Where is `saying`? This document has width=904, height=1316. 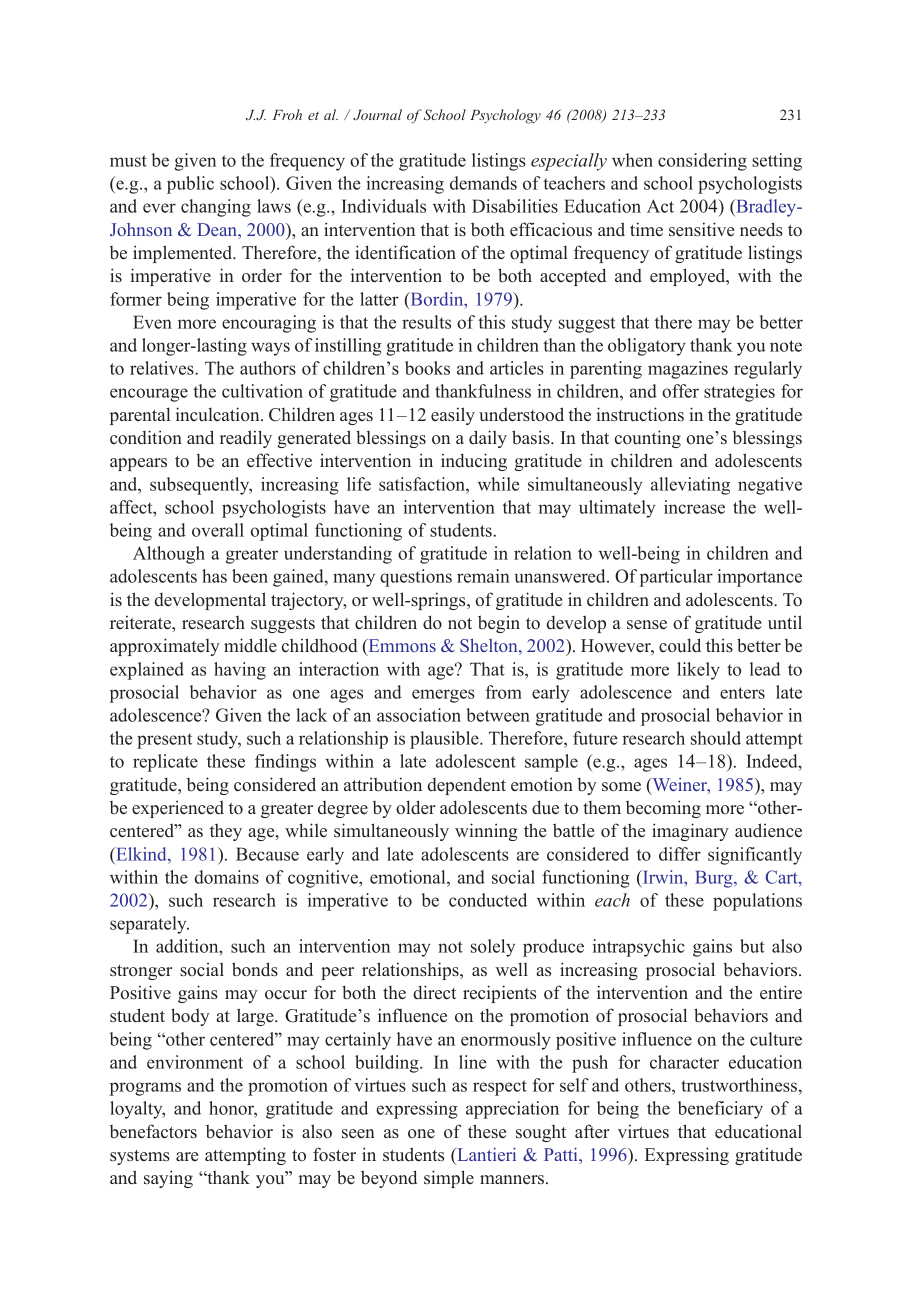 saying is located at coordinates (168, 1179).
